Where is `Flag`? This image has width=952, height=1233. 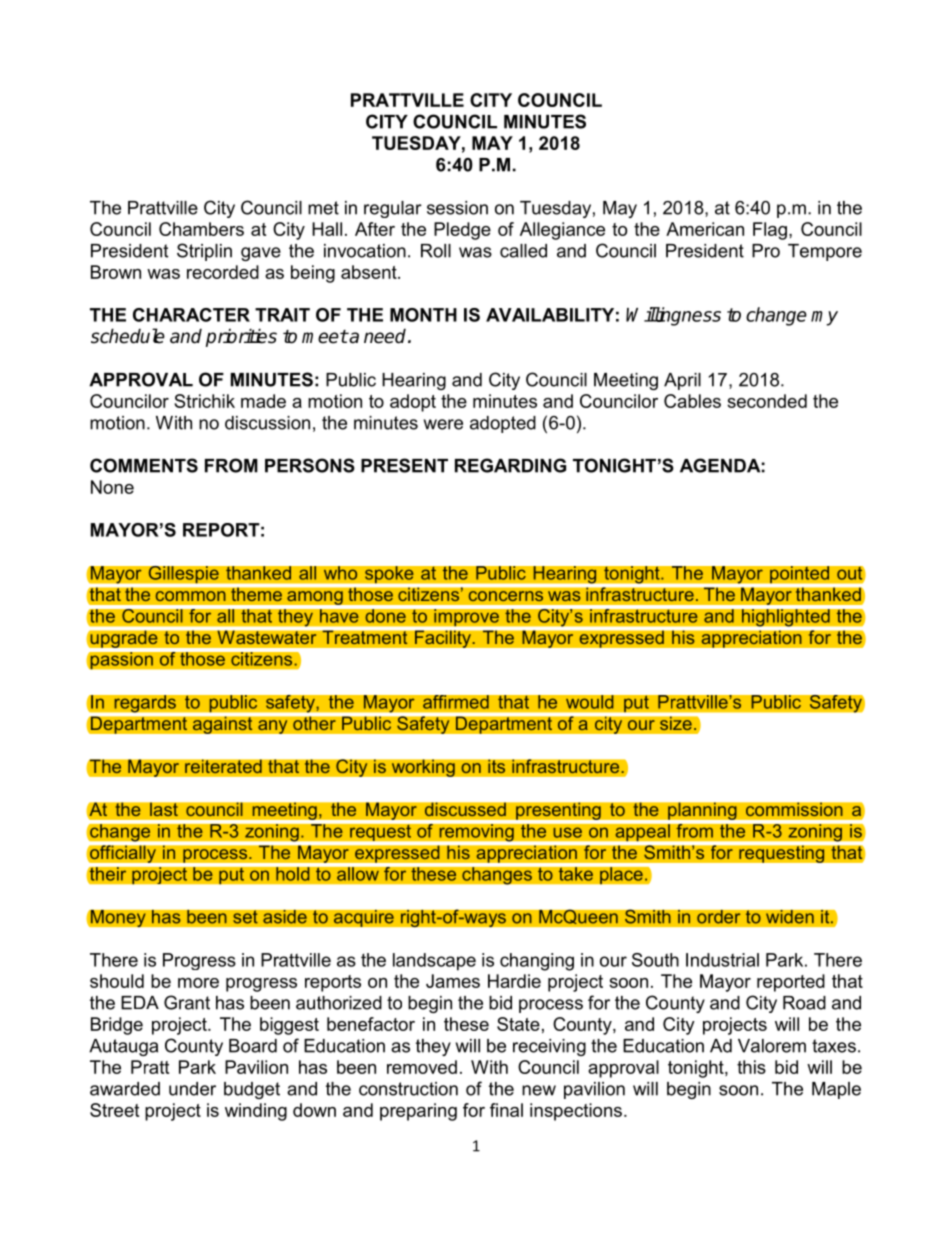
Flag is located at coordinates (770, 231).
